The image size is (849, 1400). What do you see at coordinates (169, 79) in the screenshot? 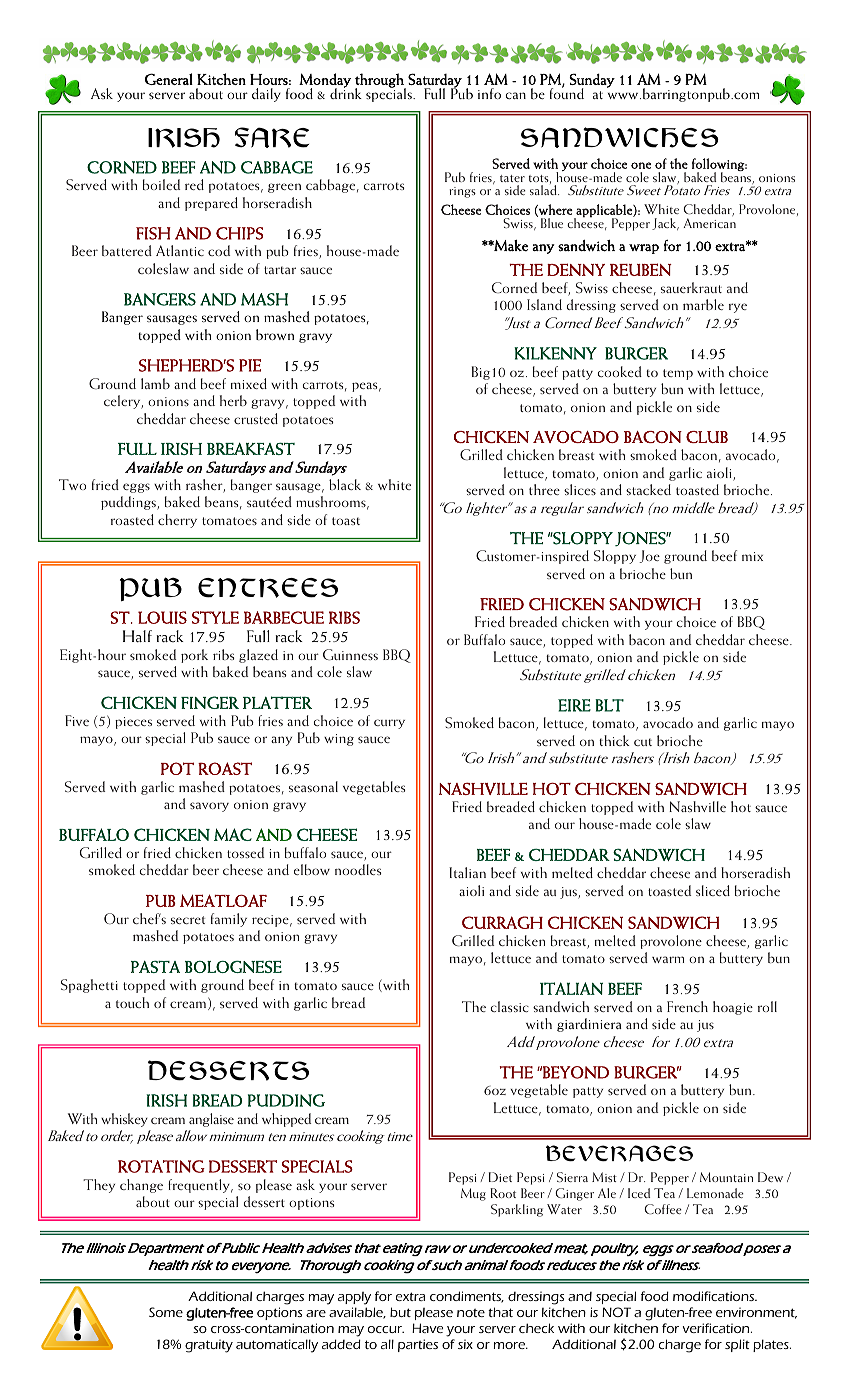
I see `General` at bounding box center [169, 79].
